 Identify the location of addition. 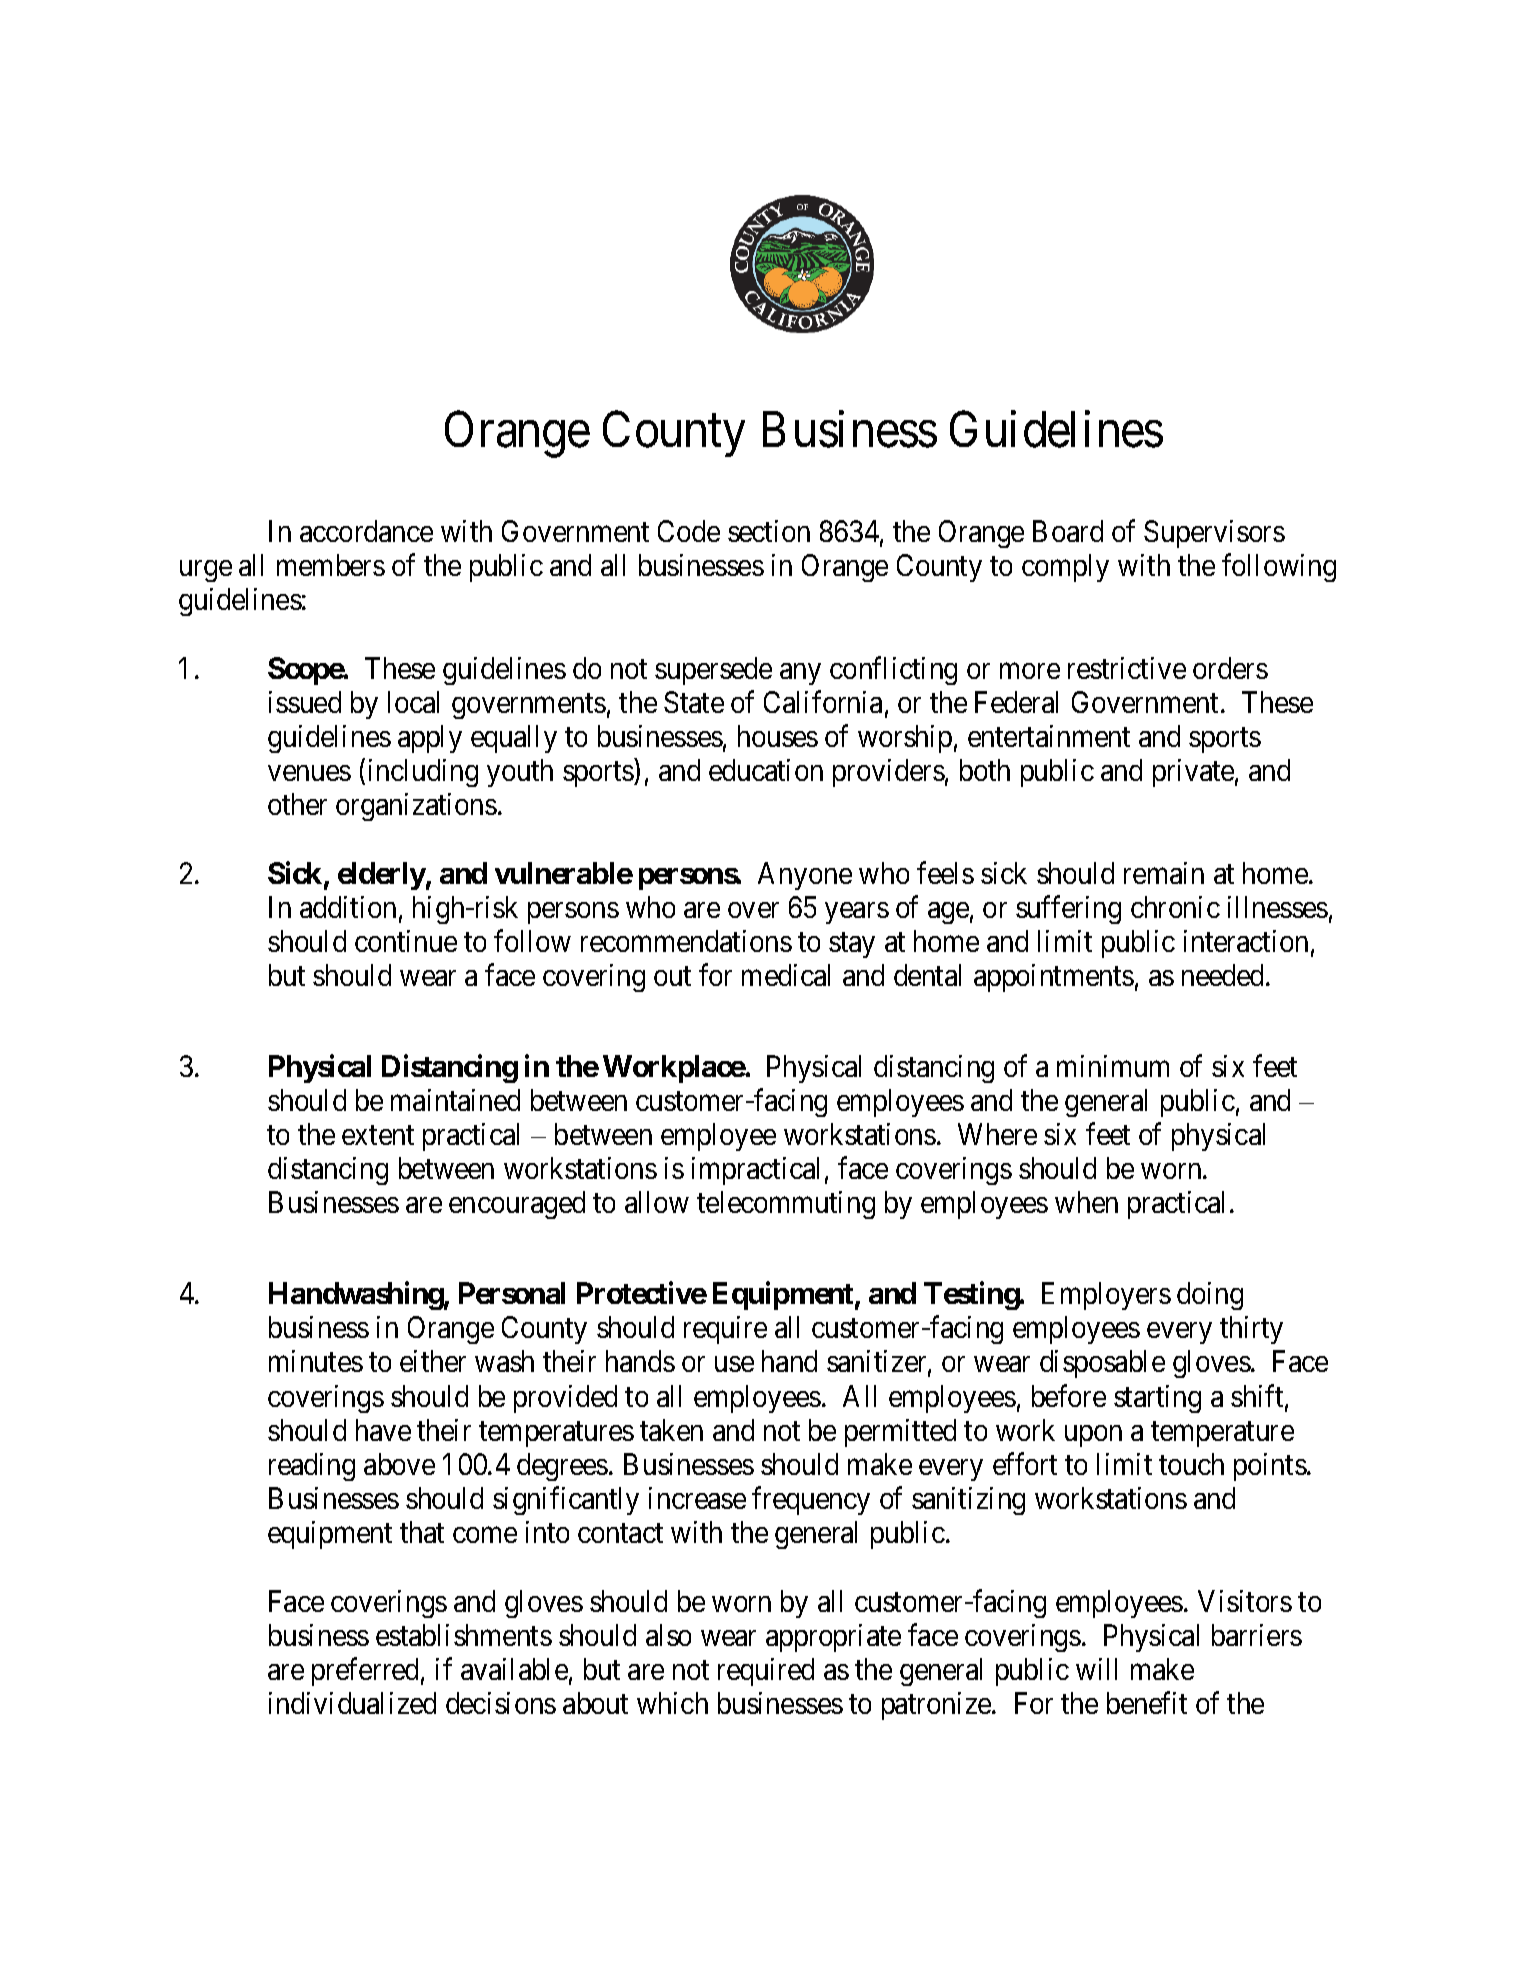
(348, 907).
